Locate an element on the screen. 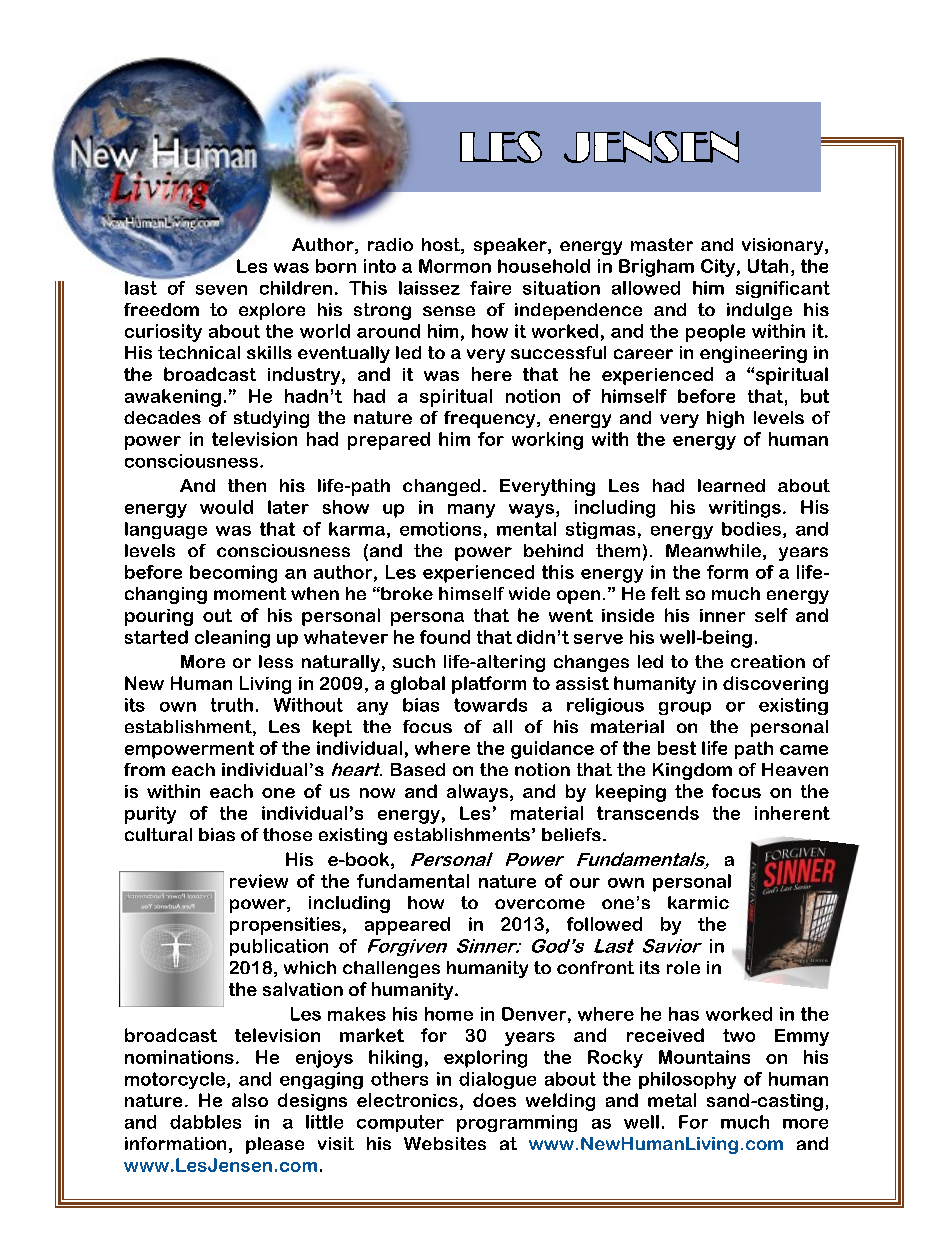 The height and width of the screenshot is (1233, 952). seven is located at coordinates (221, 290).
